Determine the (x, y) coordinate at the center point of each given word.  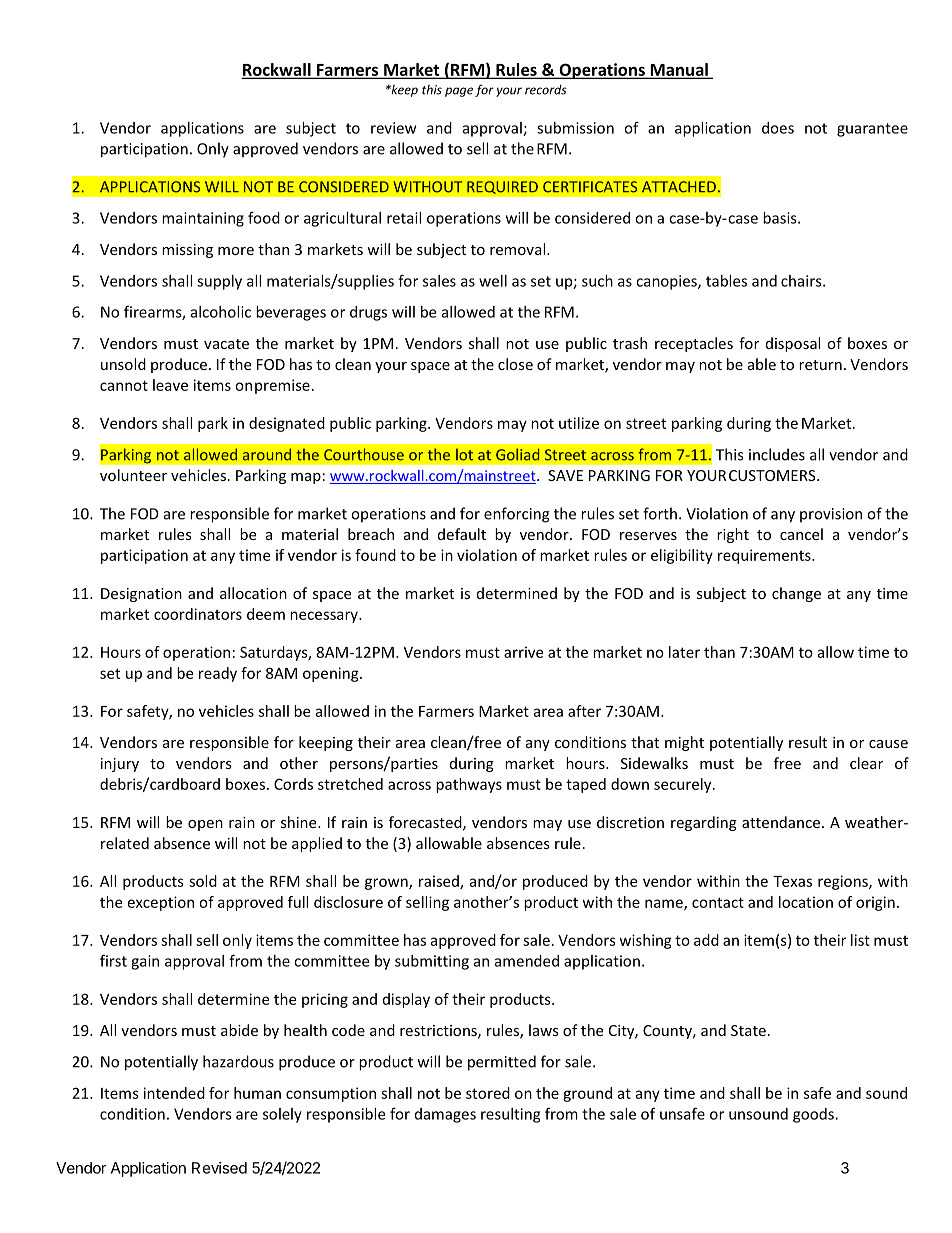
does (778, 128)
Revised (219, 1168)
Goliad (517, 454)
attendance (781, 822)
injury (120, 765)
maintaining (203, 219)
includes (777, 454)
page (459, 92)
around (267, 454)
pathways (469, 785)
